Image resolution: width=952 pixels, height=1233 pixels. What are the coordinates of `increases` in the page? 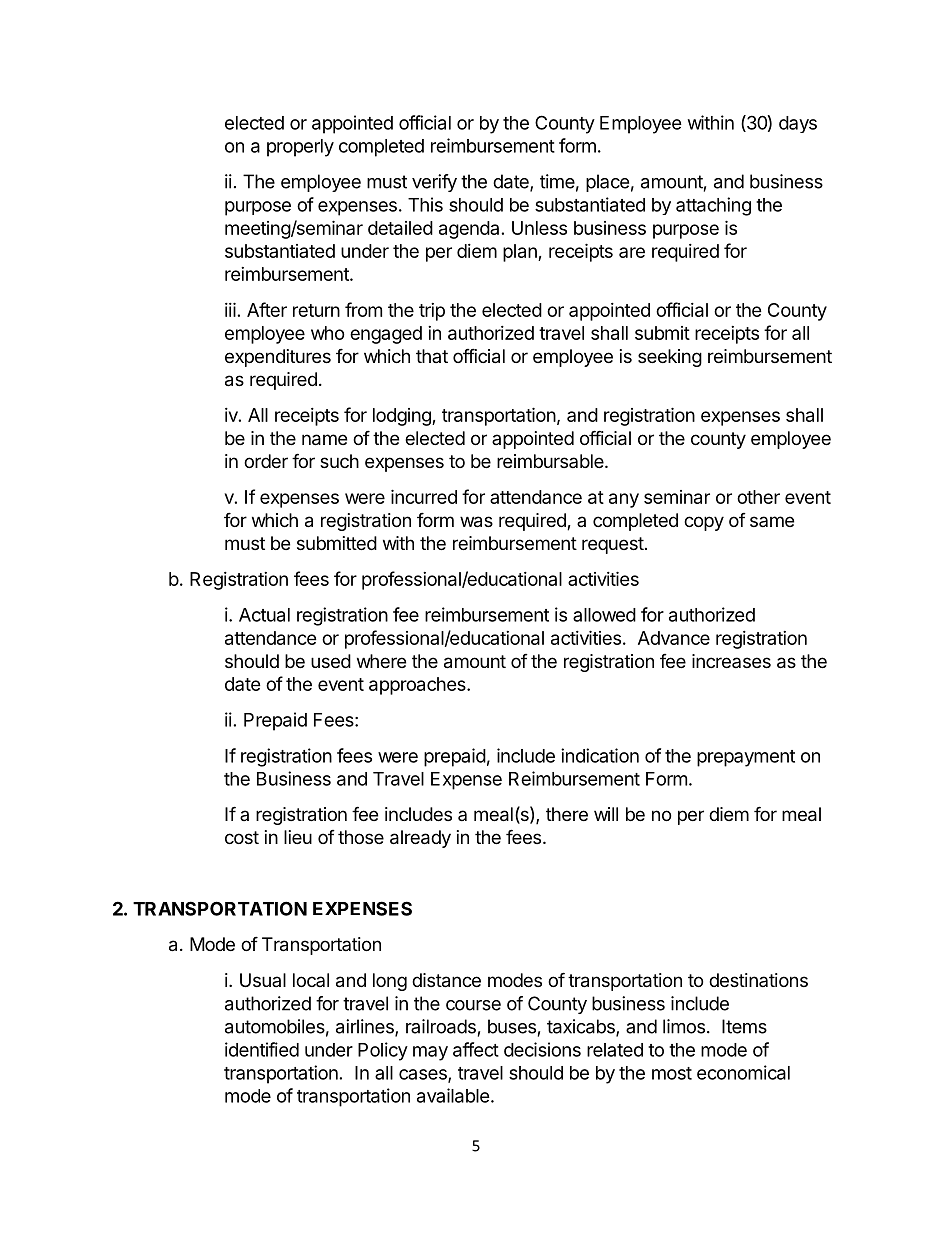 It's located at (731, 661).
